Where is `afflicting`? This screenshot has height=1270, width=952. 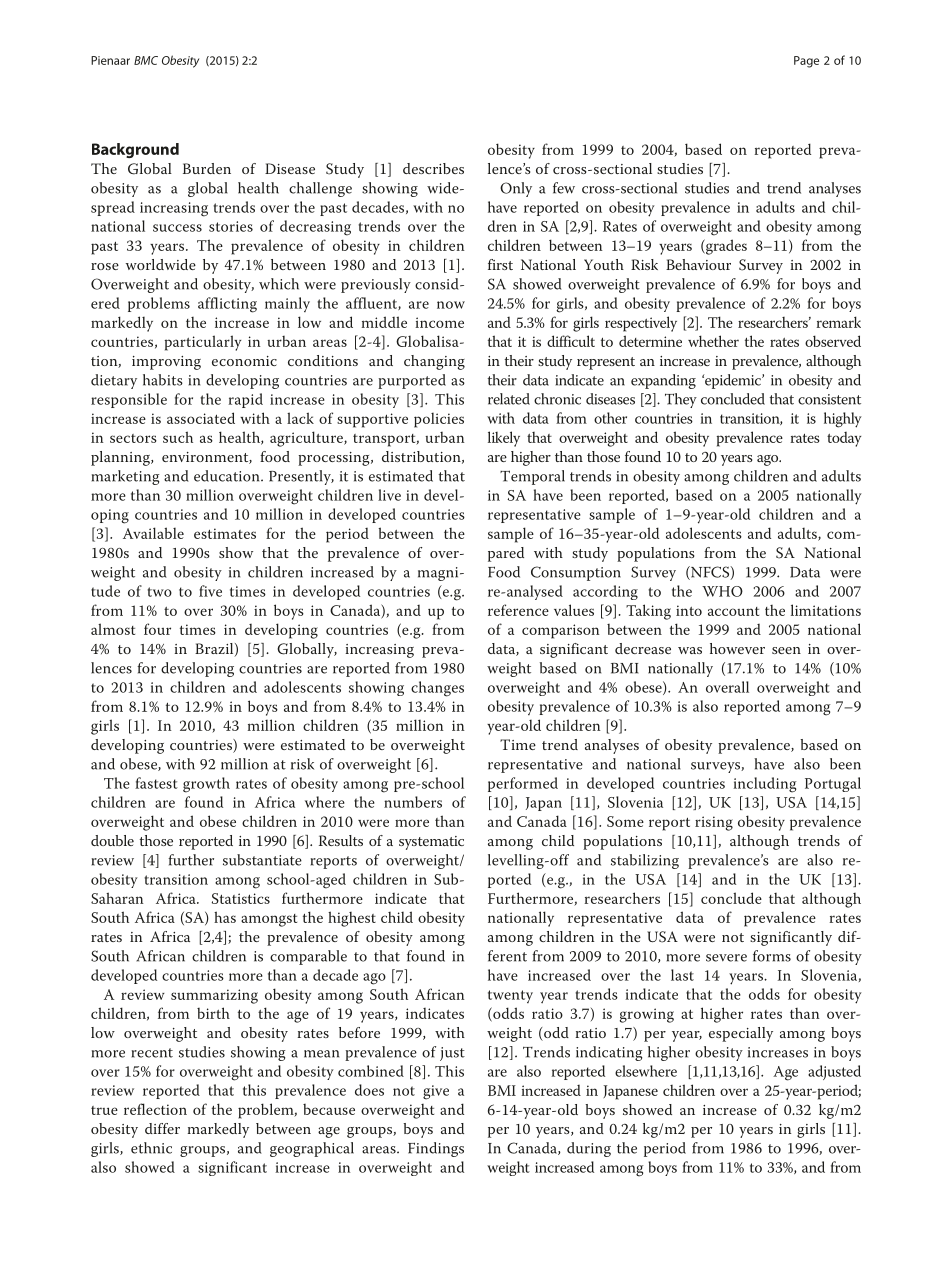
afflicting is located at coordinates (227, 305).
